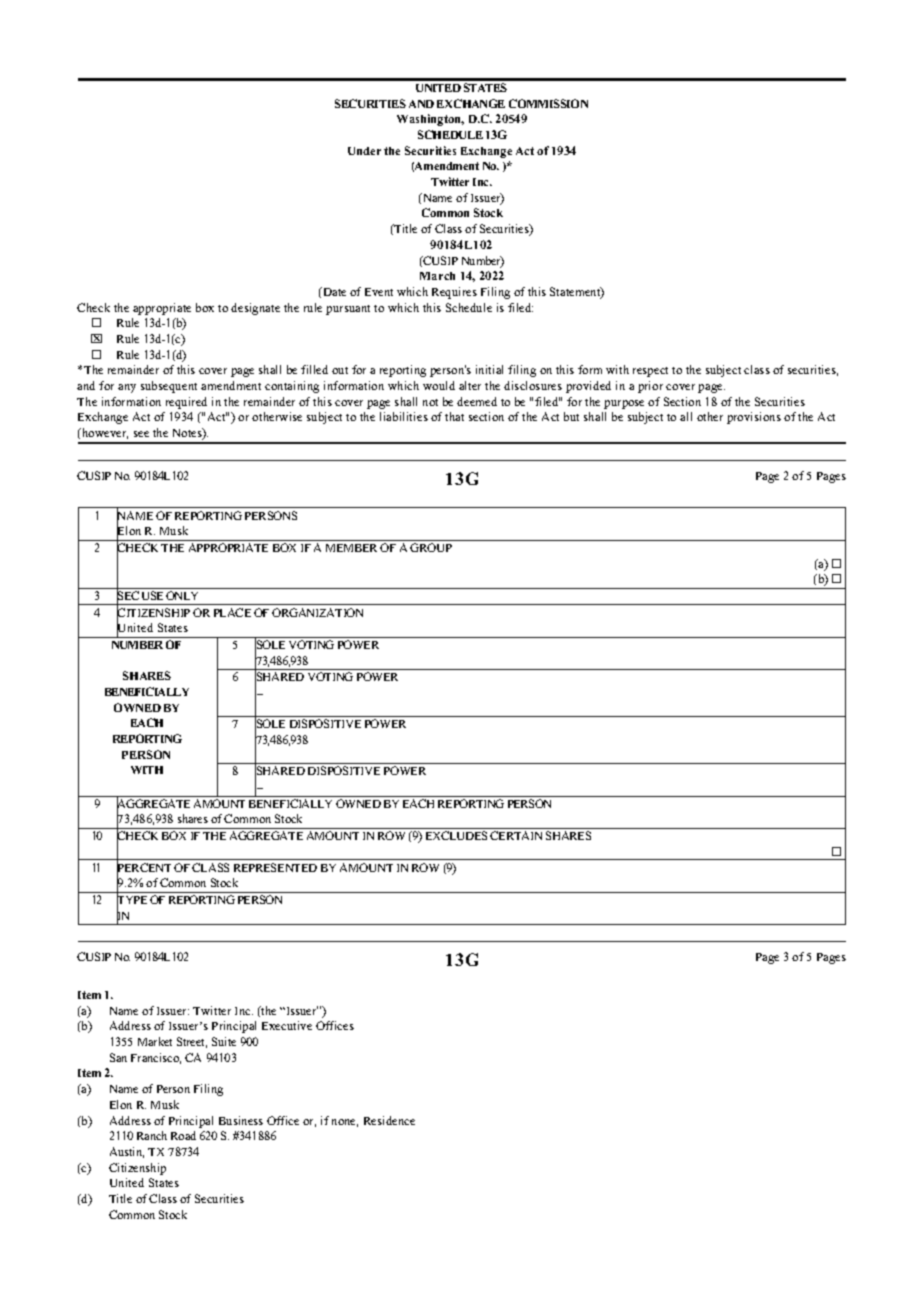 The height and width of the screenshot is (1308, 924). Describe the element at coordinates (183, 1135) in the screenshot. I see `Road` at that location.
